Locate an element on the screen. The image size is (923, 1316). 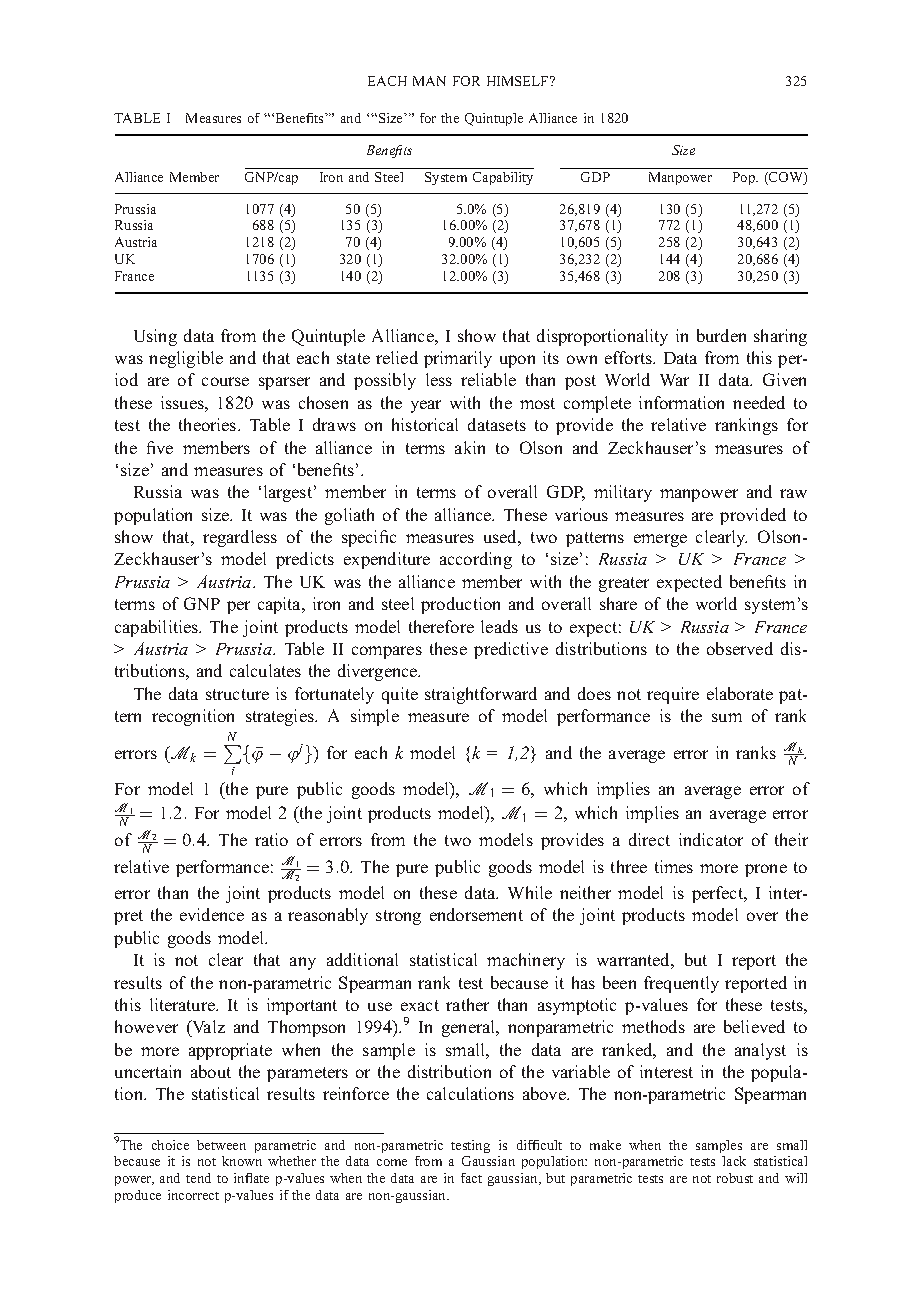
fact is located at coordinates (471, 1178).
